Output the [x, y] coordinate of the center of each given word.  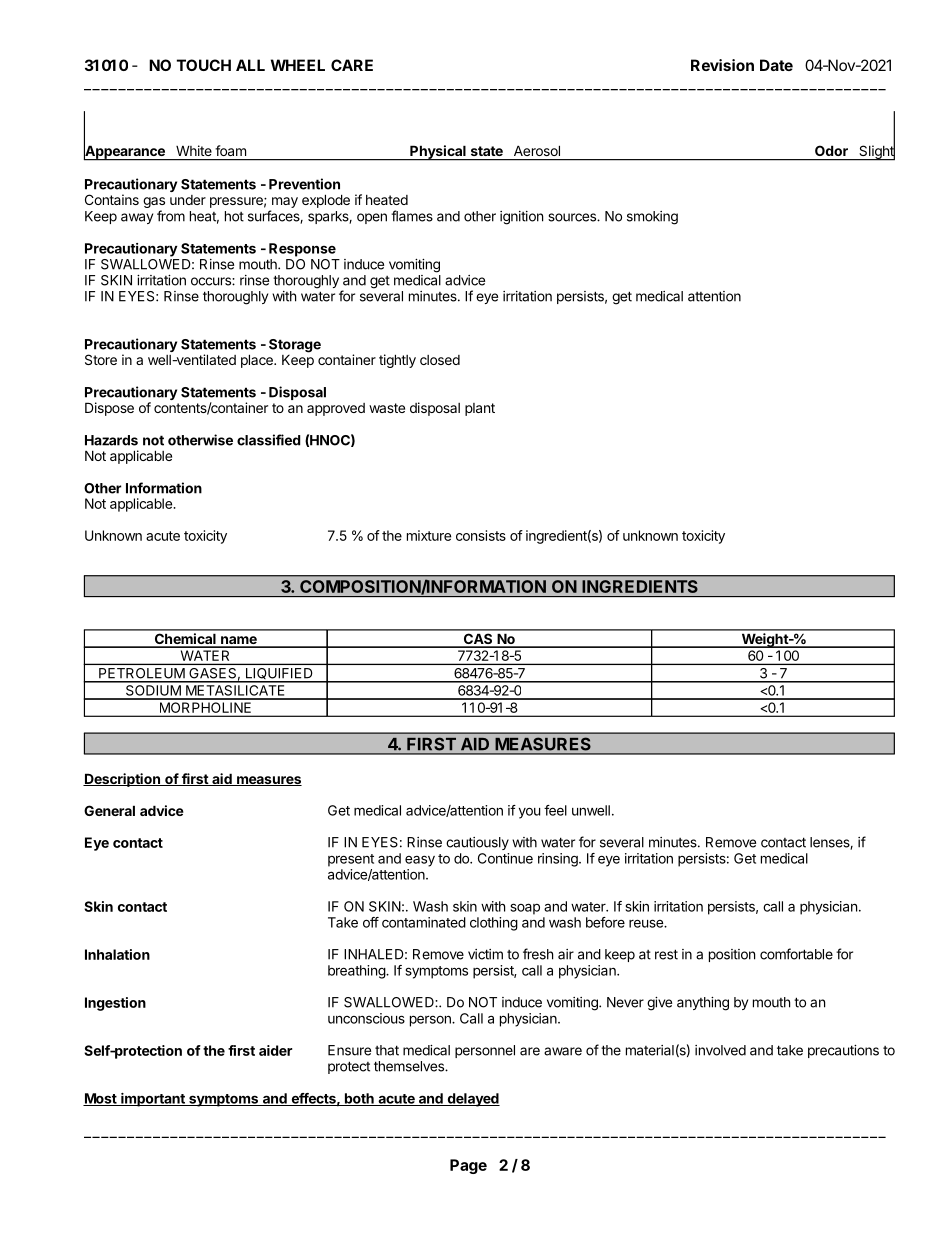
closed [440, 360]
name [239, 641]
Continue [505, 858]
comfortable [796, 954]
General [109, 810]
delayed [472, 1100]
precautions [843, 1051]
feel [555, 810]
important [153, 1100]
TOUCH [204, 65]
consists [481, 535]
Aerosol [537, 151]
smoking [652, 218]
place [258, 361]
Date [776, 65]
